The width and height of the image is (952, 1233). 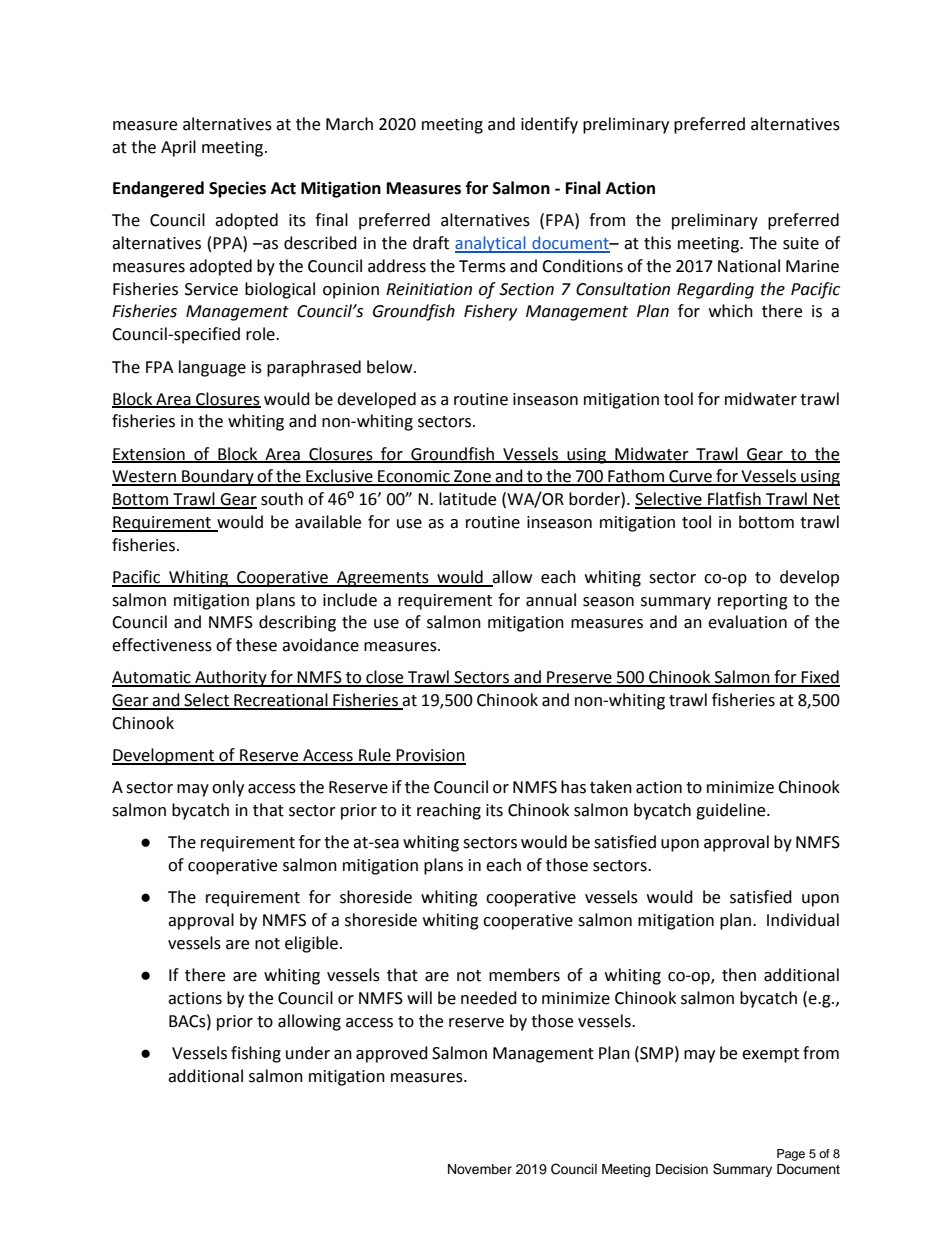 I want to click on fishing, so click(x=256, y=1054).
